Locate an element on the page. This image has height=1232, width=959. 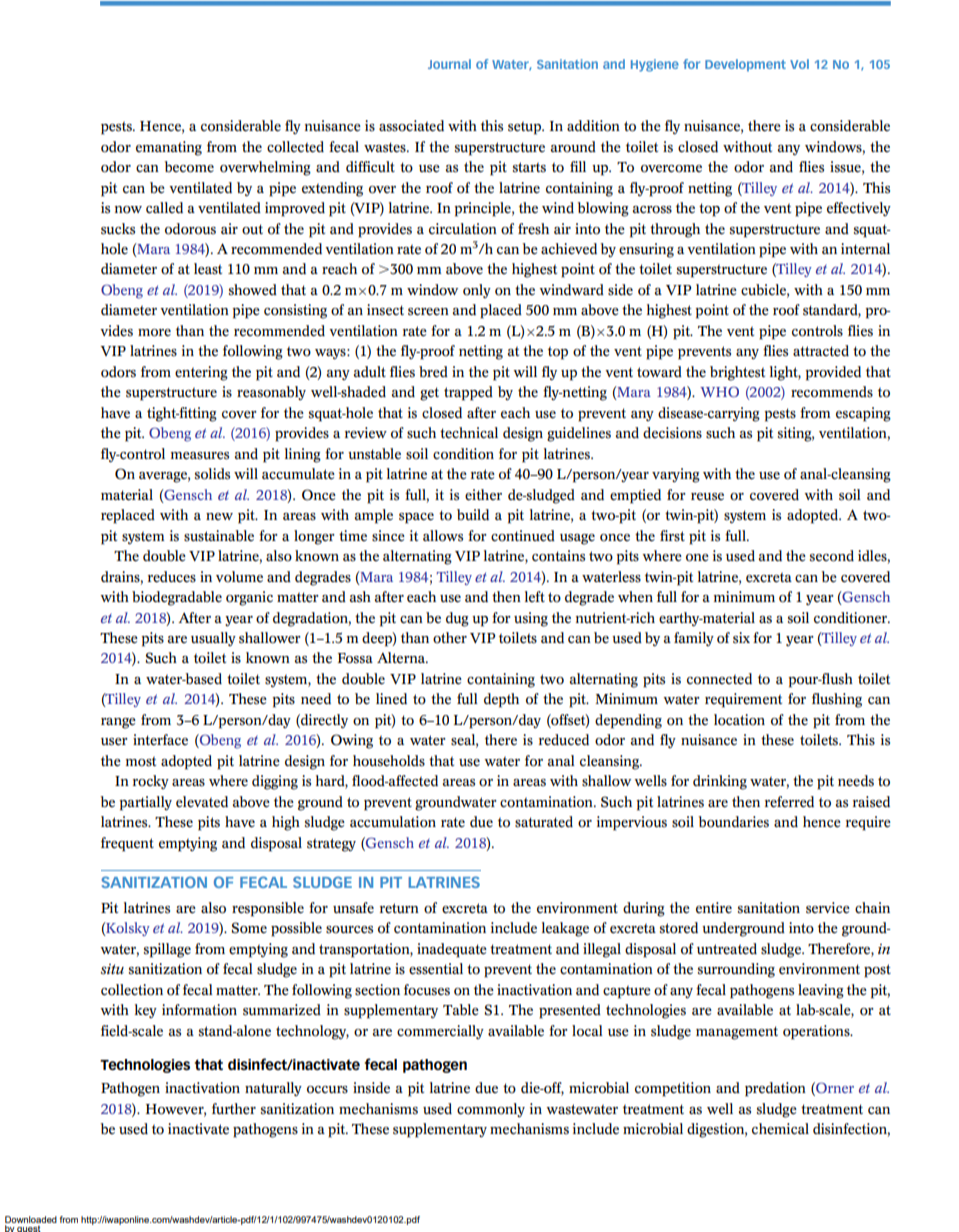
biodegradable is located at coordinates (177, 598).
